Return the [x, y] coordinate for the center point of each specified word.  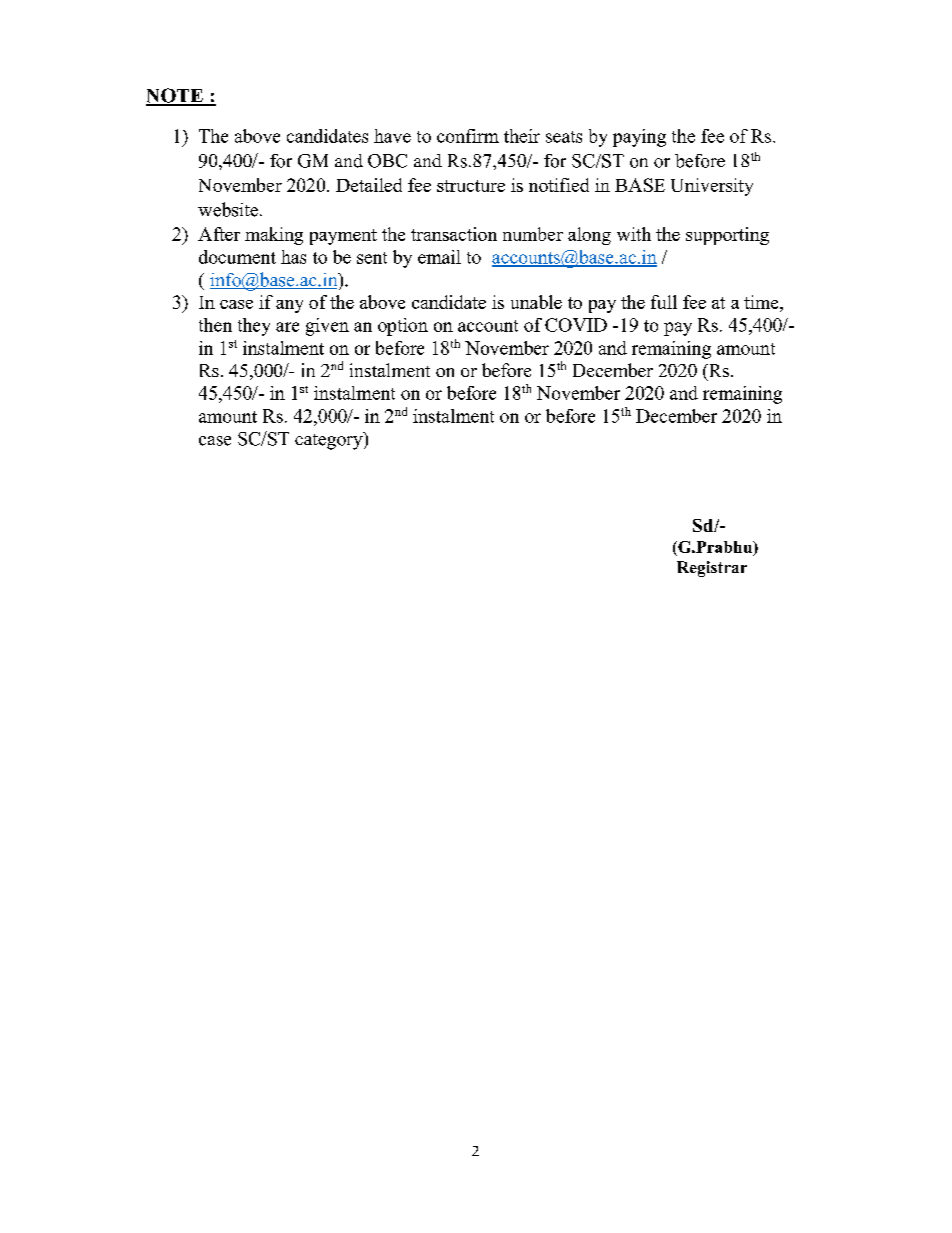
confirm [468, 136]
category [330, 441]
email [439, 257]
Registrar [712, 569]
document [237, 257]
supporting [727, 236]
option [403, 327]
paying [639, 138]
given [327, 327]
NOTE [175, 96]
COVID [576, 325]
